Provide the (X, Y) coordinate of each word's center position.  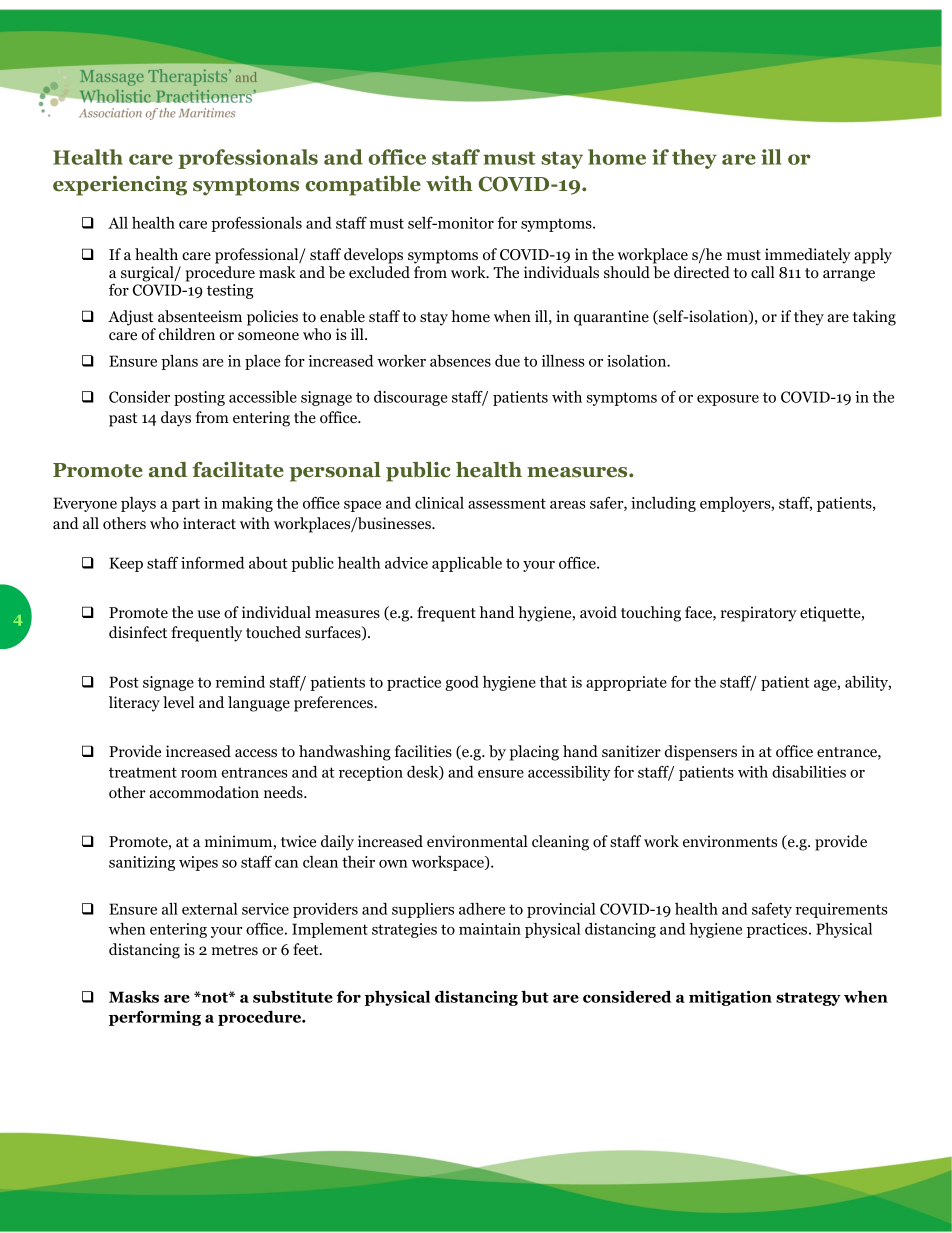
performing (155, 1018)
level (178, 702)
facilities (423, 751)
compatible (363, 186)
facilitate (238, 470)
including (663, 504)
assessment (507, 503)
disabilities (809, 772)
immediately (808, 256)
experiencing (120, 186)
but (535, 997)
